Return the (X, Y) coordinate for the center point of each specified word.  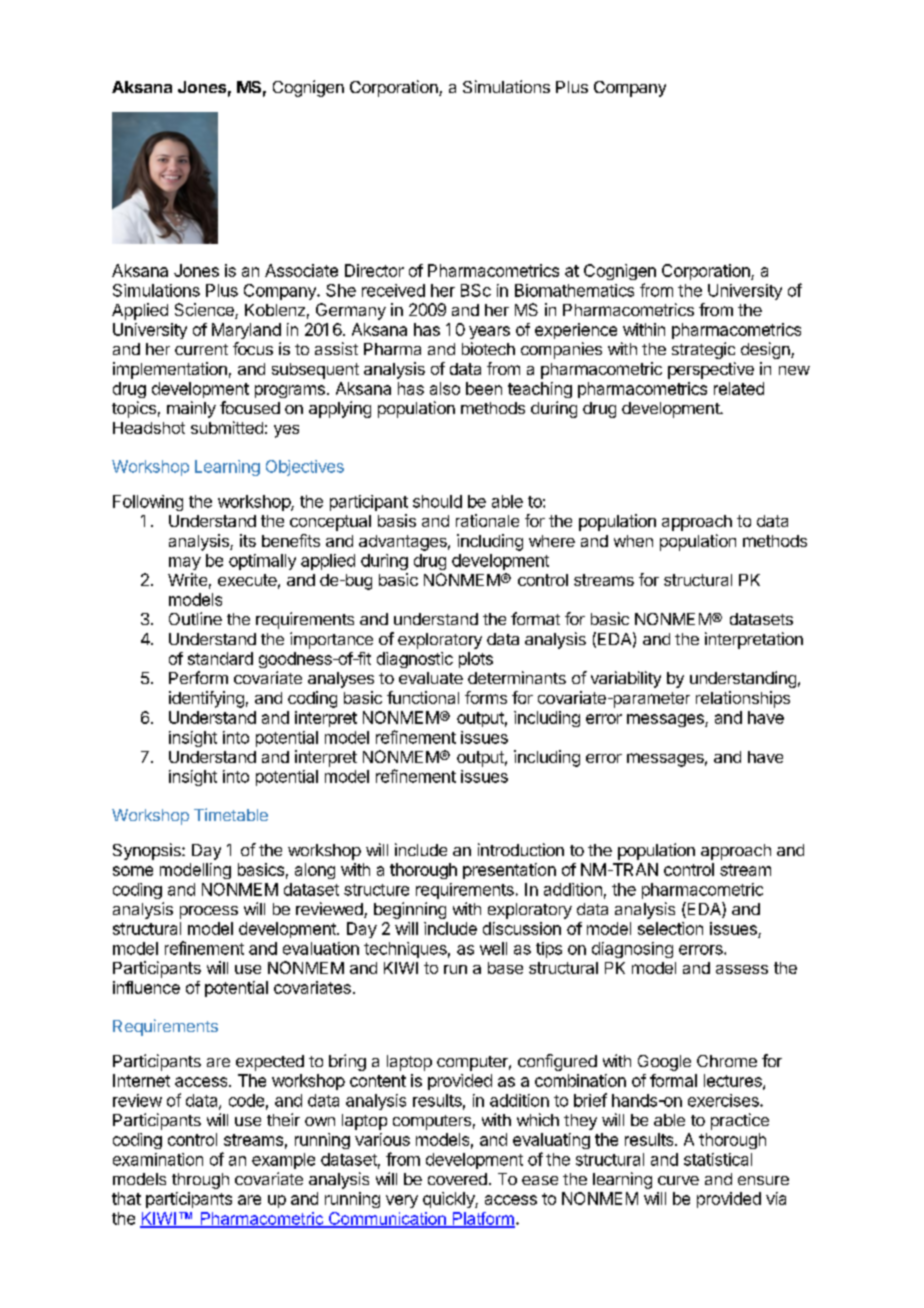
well (493, 948)
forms (486, 697)
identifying (206, 699)
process (209, 912)
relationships (743, 699)
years (489, 332)
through (200, 1181)
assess (742, 969)
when (633, 541)
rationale (487, 520)
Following (148, 503)
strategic (703, 350)
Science (205, 311)
